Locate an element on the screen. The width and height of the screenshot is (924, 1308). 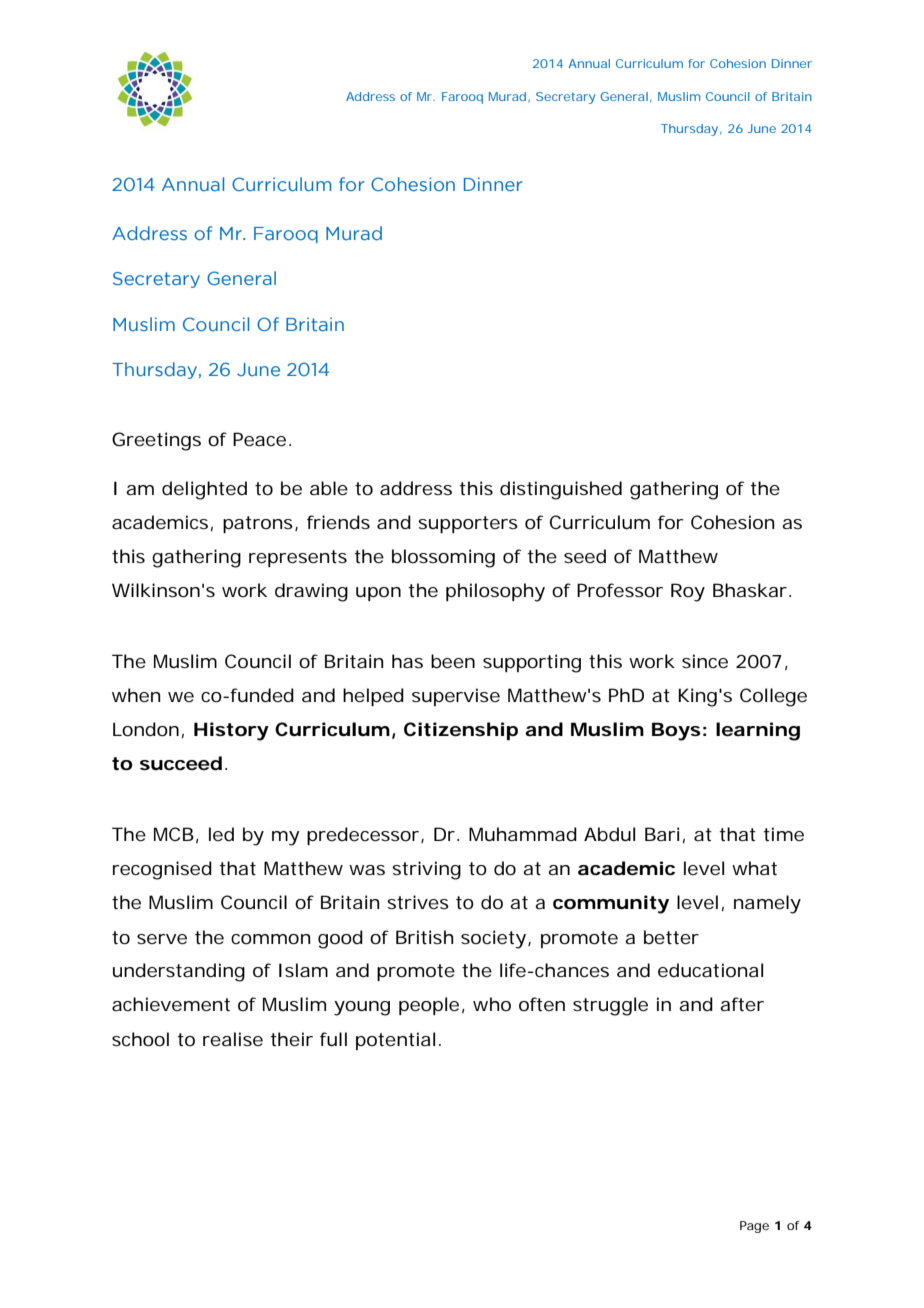
delighted is located at coordinates (204, 490).
